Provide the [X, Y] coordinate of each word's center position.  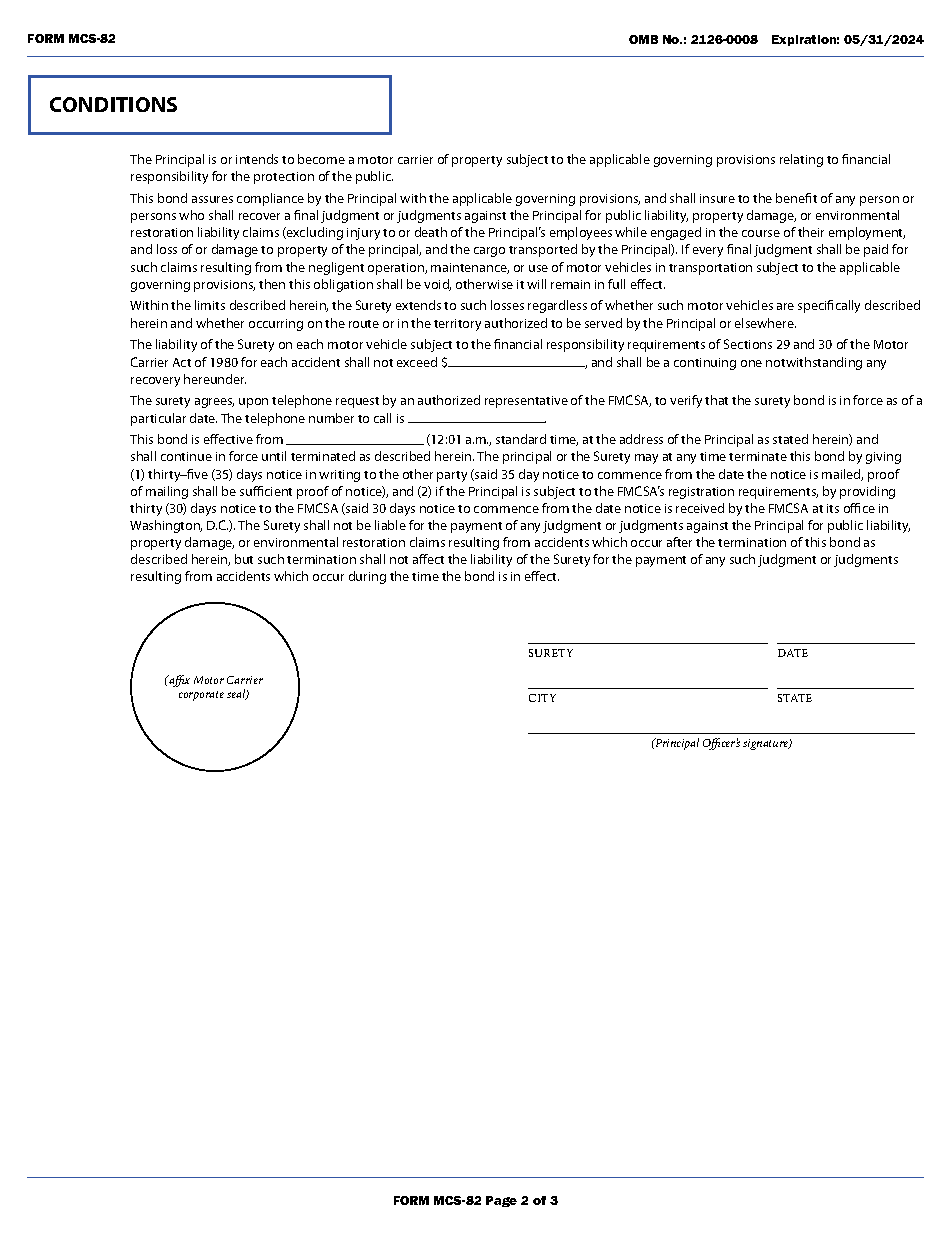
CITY [542, 698]
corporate [201, 696]
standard [521, 439]
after [679, 542]
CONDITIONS [113, 104]
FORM [411, 1200]
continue [186, 456]
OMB [643, 39]
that [716, 400]
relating [801, 160]
